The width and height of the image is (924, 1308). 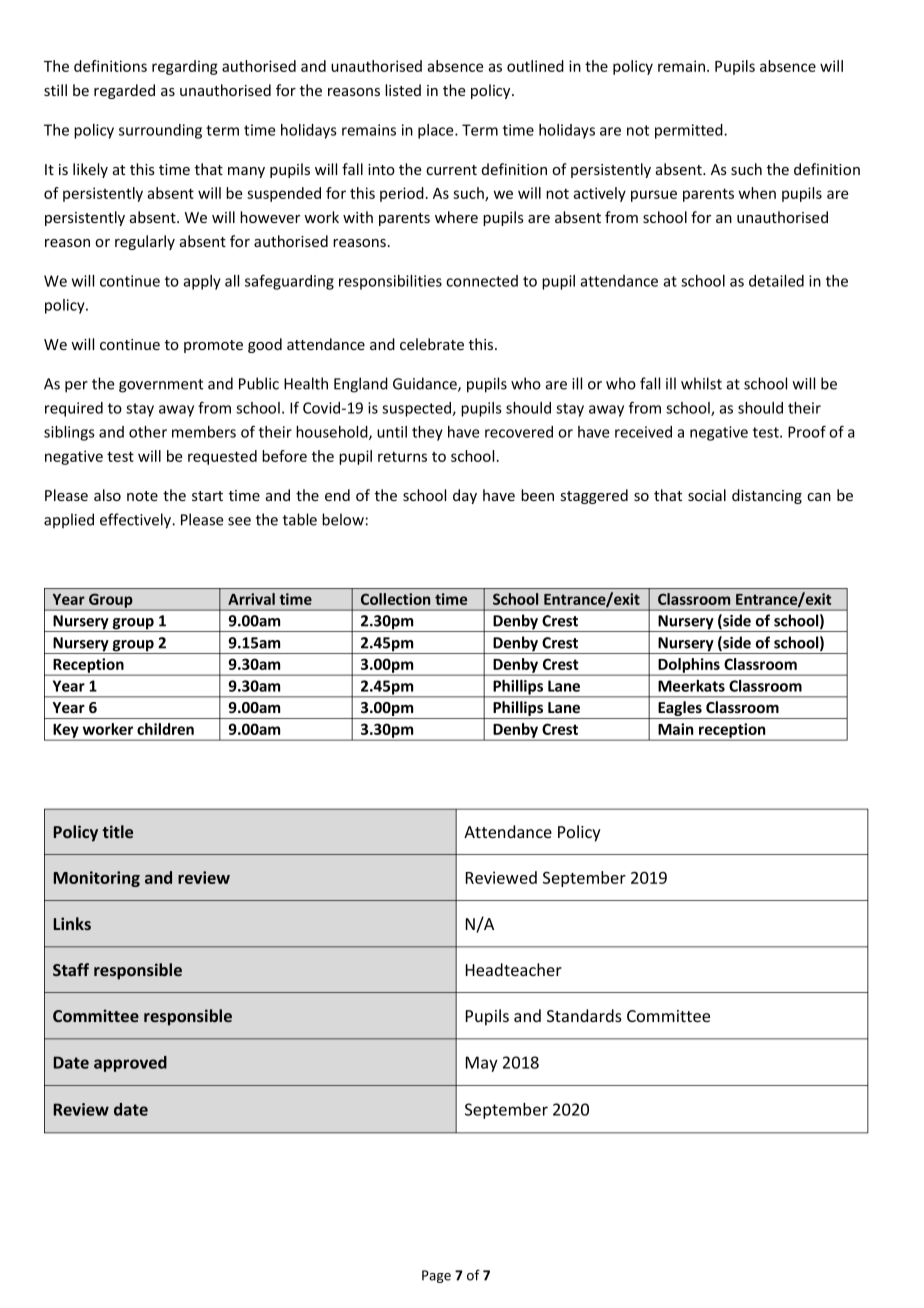 What do you see at coordinates (395, 599) in the image?
I see `Collection` at bounding box center [395, 599].
